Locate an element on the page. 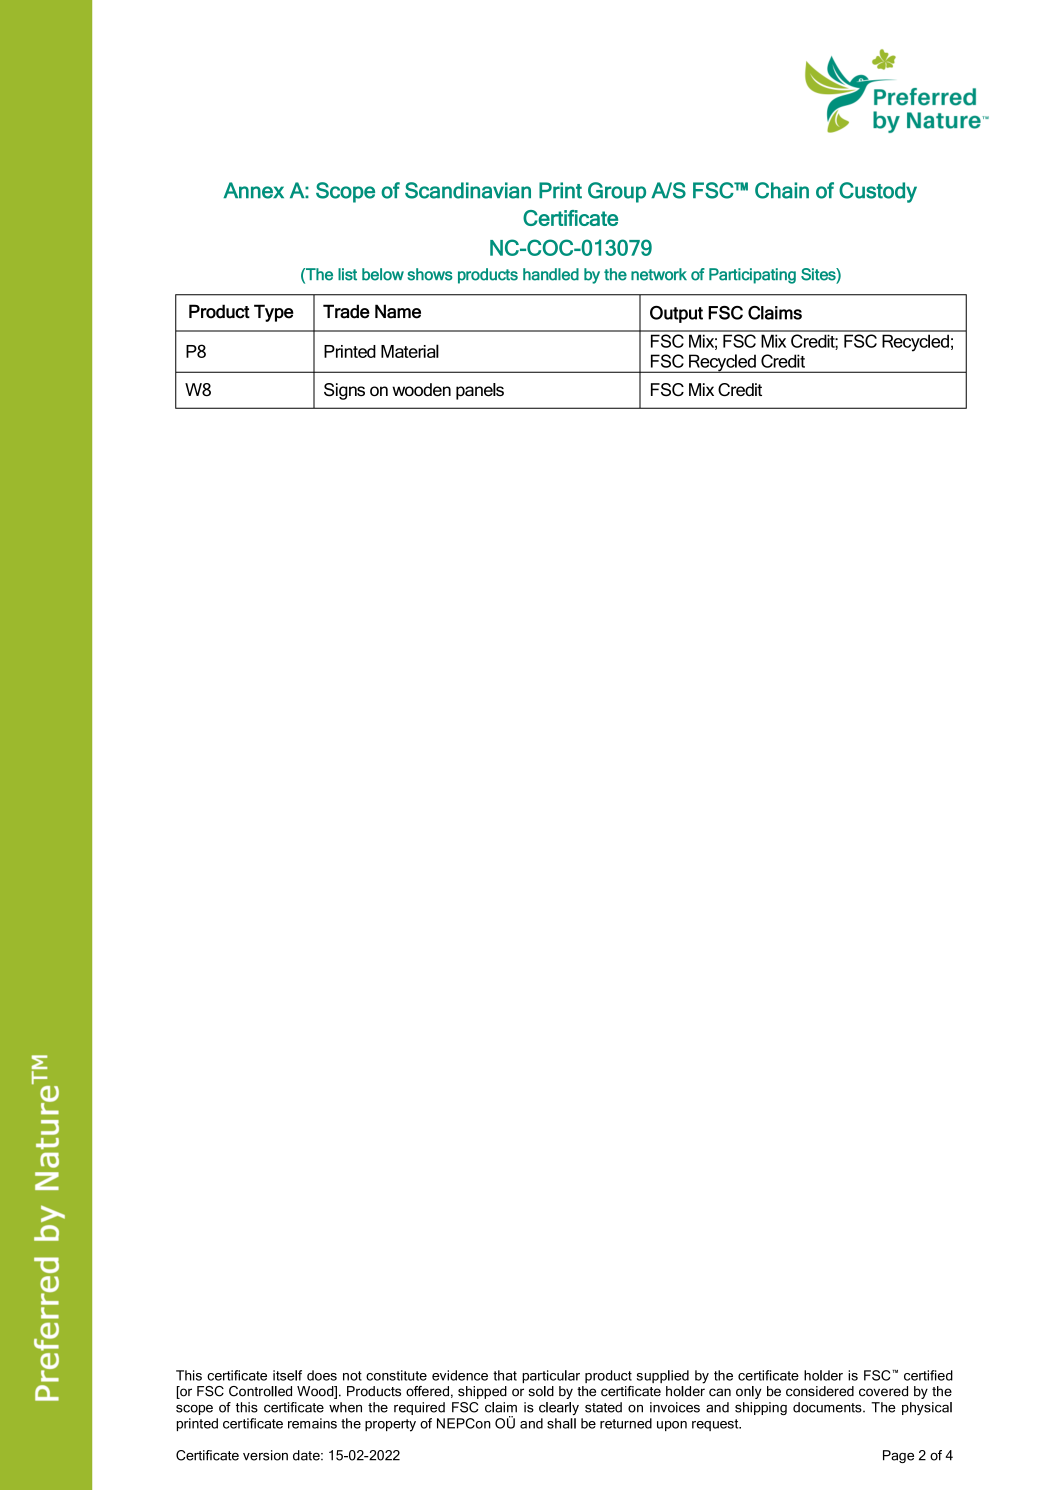 This image has width=1053, height=1490. Custody is located at coordinates (878, 192).
